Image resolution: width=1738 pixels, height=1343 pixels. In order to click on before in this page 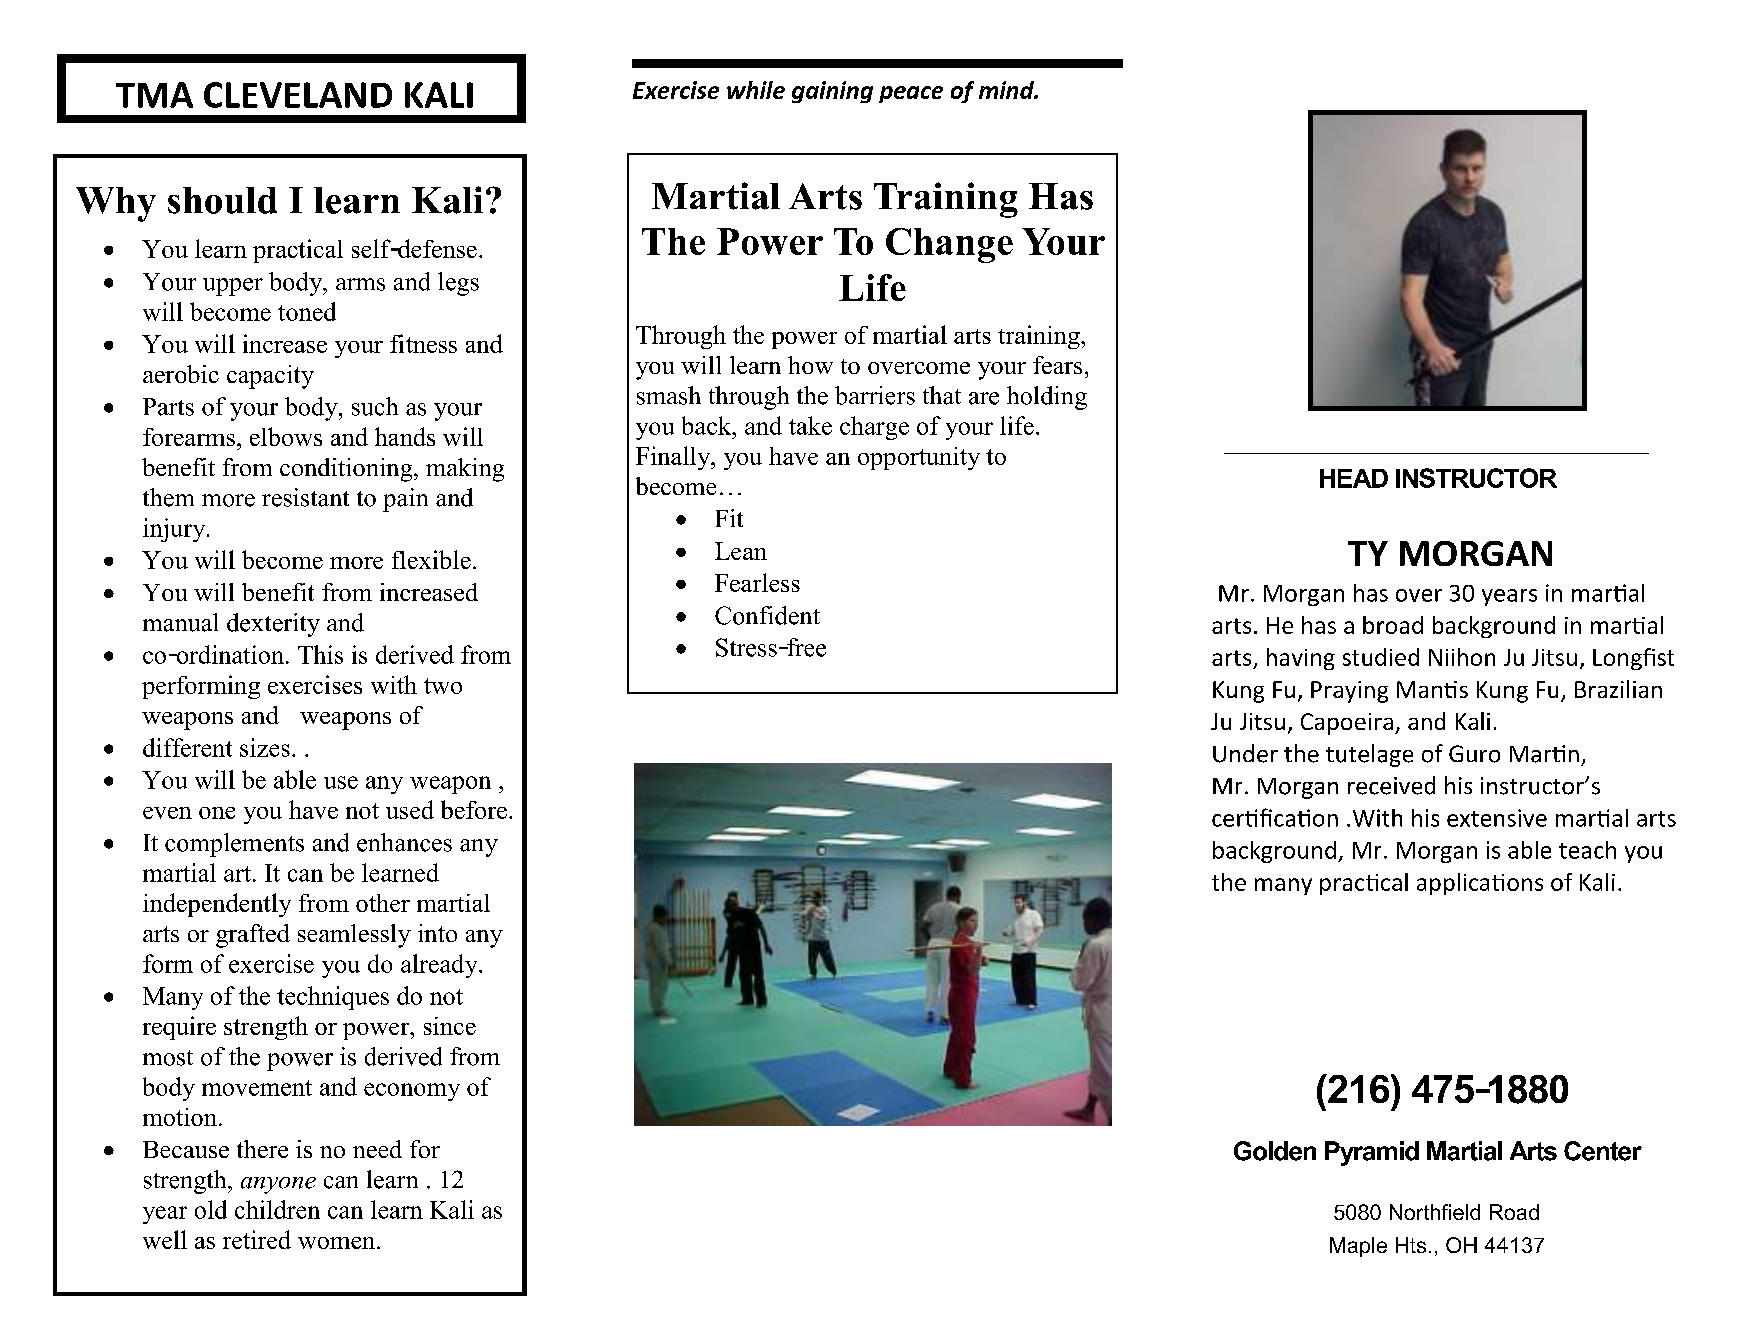, I will do `click(474, 809)`.
